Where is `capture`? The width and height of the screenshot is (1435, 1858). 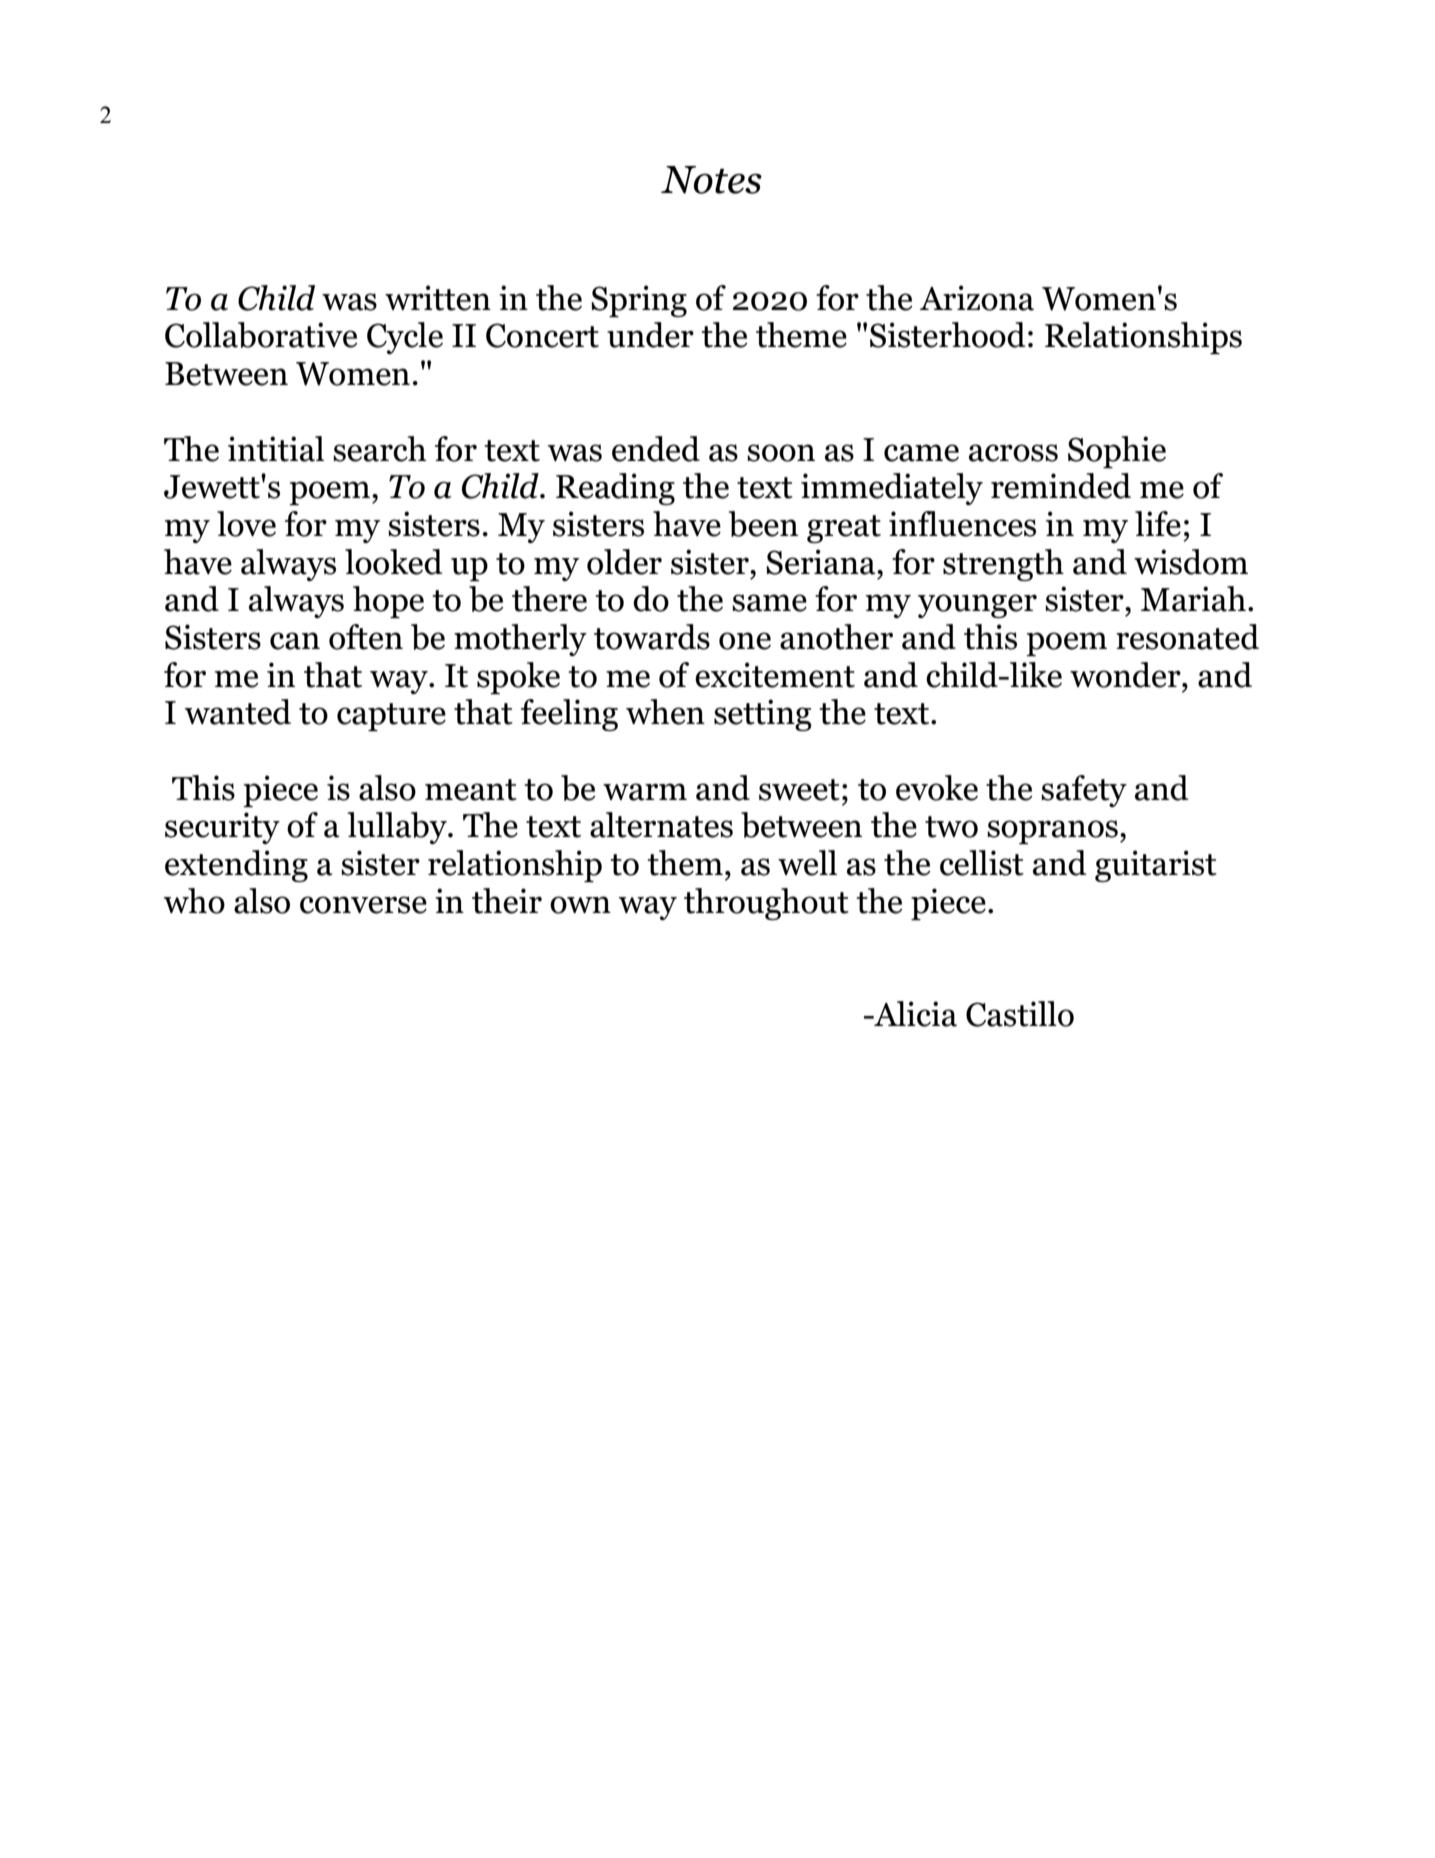 capture is located at coordinates (391, 717).
